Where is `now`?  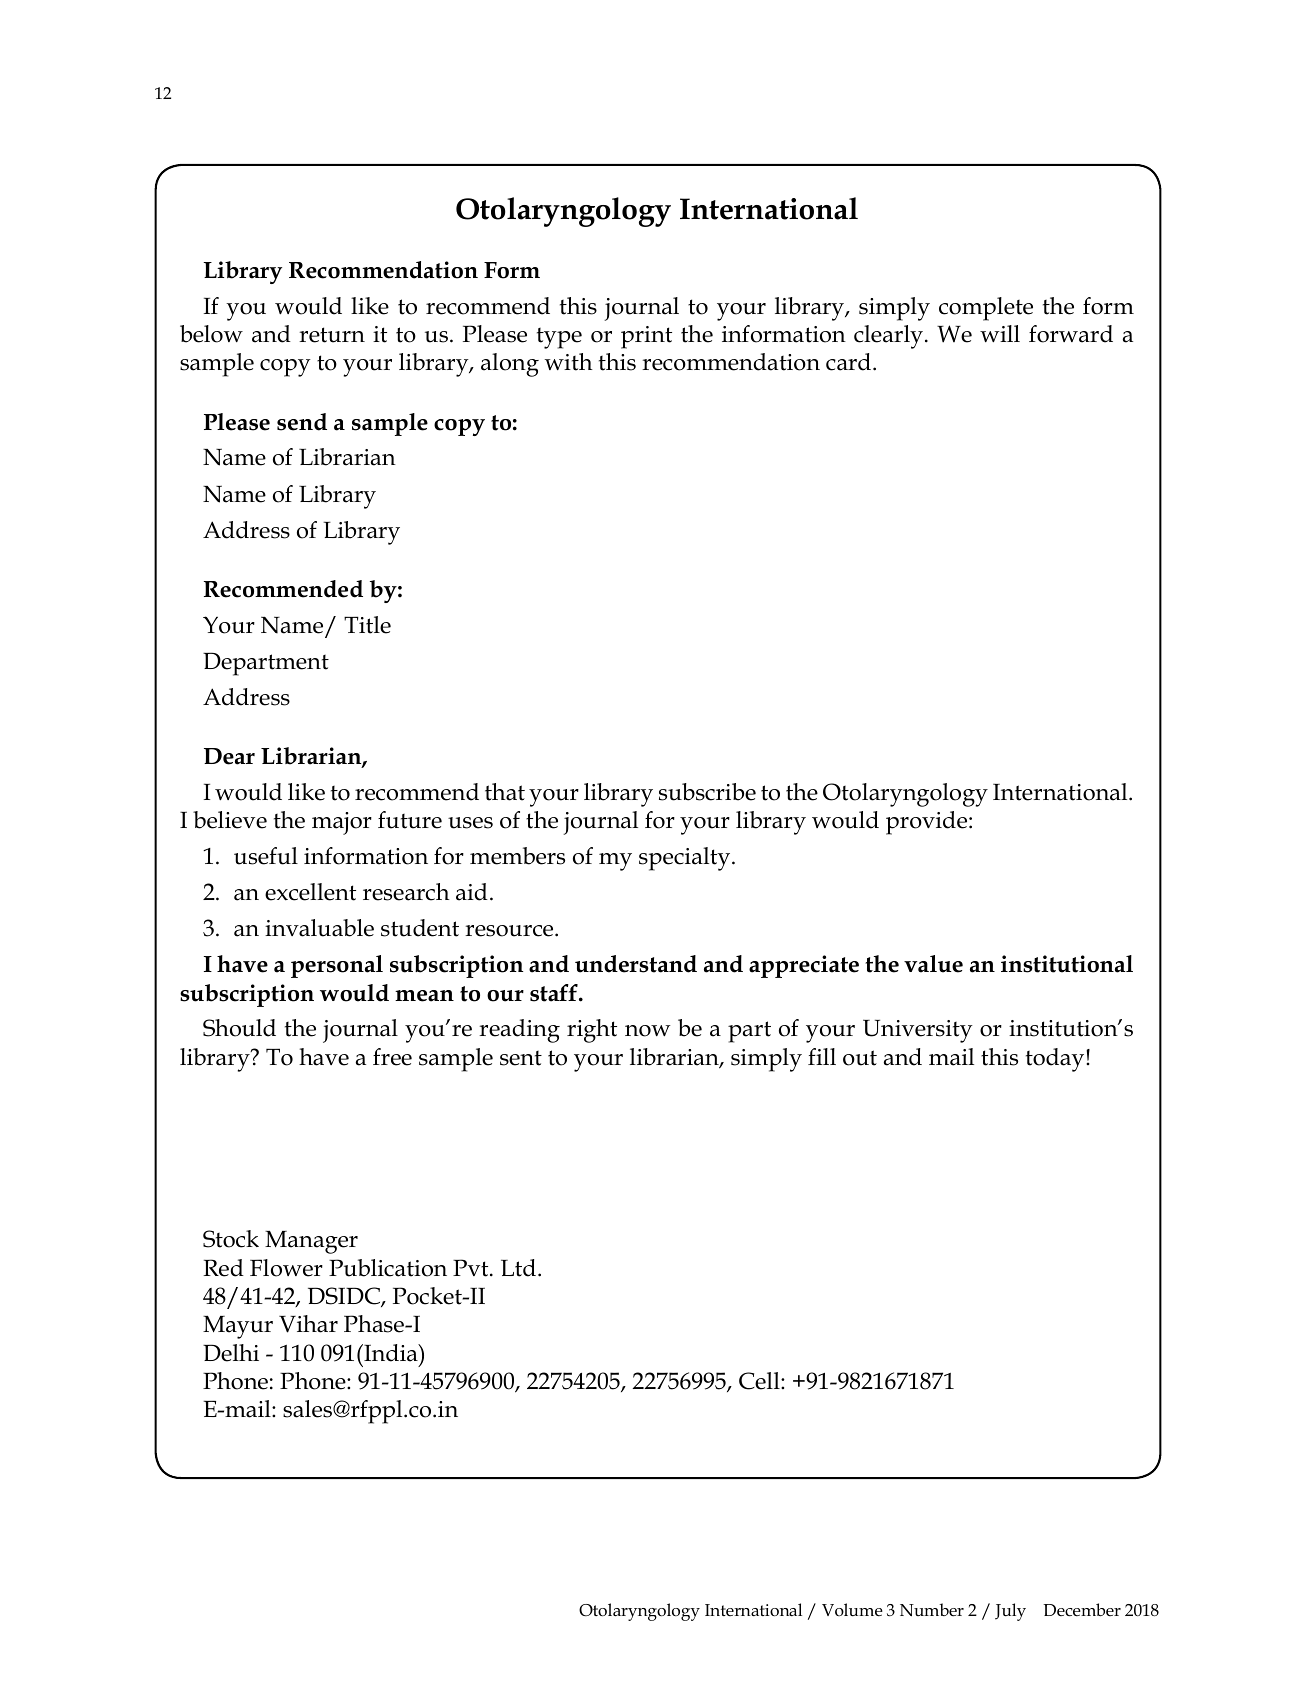
now is located at coordinates (648, 1031).
